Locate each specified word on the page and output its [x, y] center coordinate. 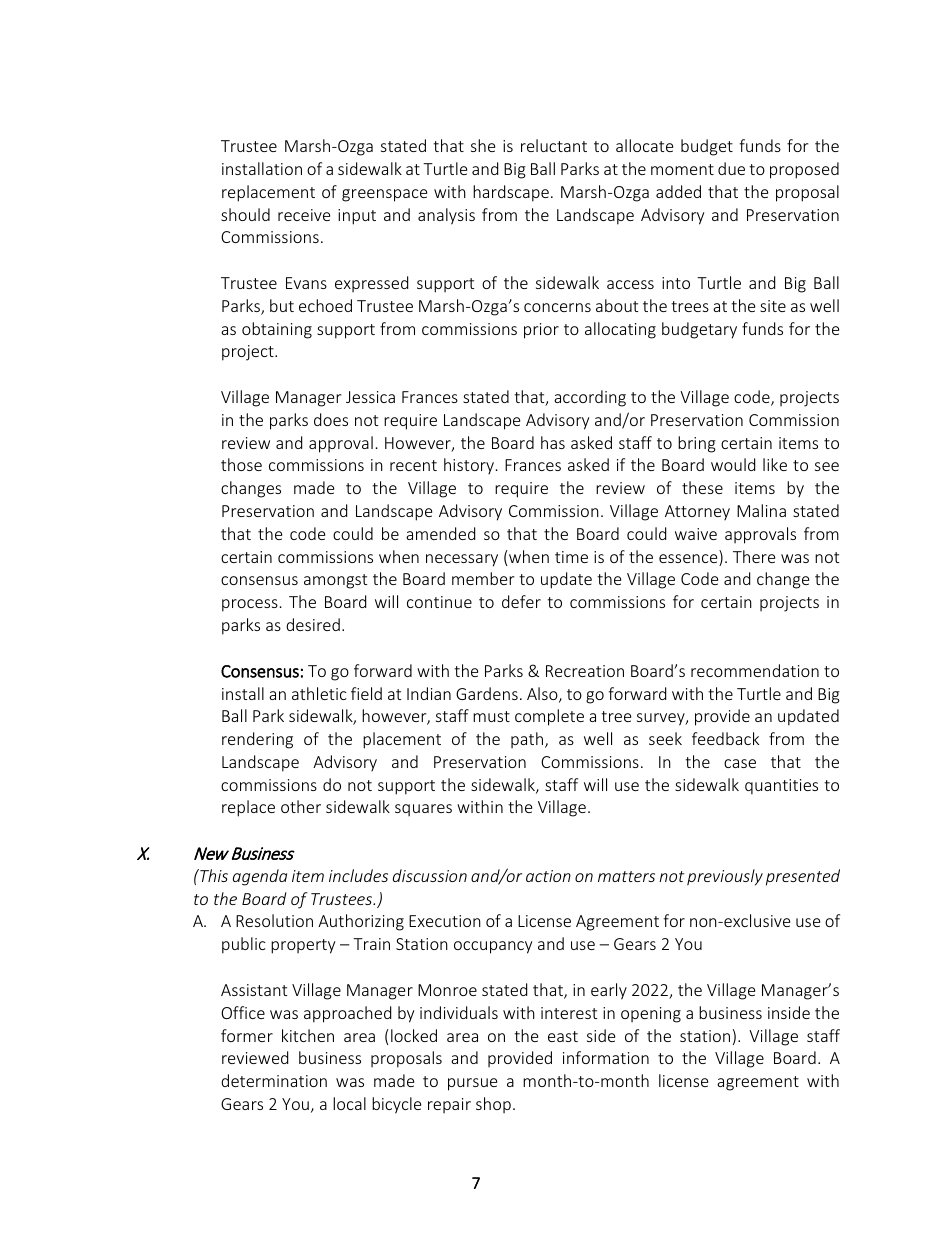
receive [304, 215]
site [773, 306]
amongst [335, 581]
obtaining [277, 330]
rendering [257, 740]
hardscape [511, 193]
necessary [462, 560]
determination [274, 1080]
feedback [725, 738]
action [548, 876]
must [491, 716]
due [731, 168]
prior [541, 331]
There [754, 556]
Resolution [274, 920]
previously [725, 877]
